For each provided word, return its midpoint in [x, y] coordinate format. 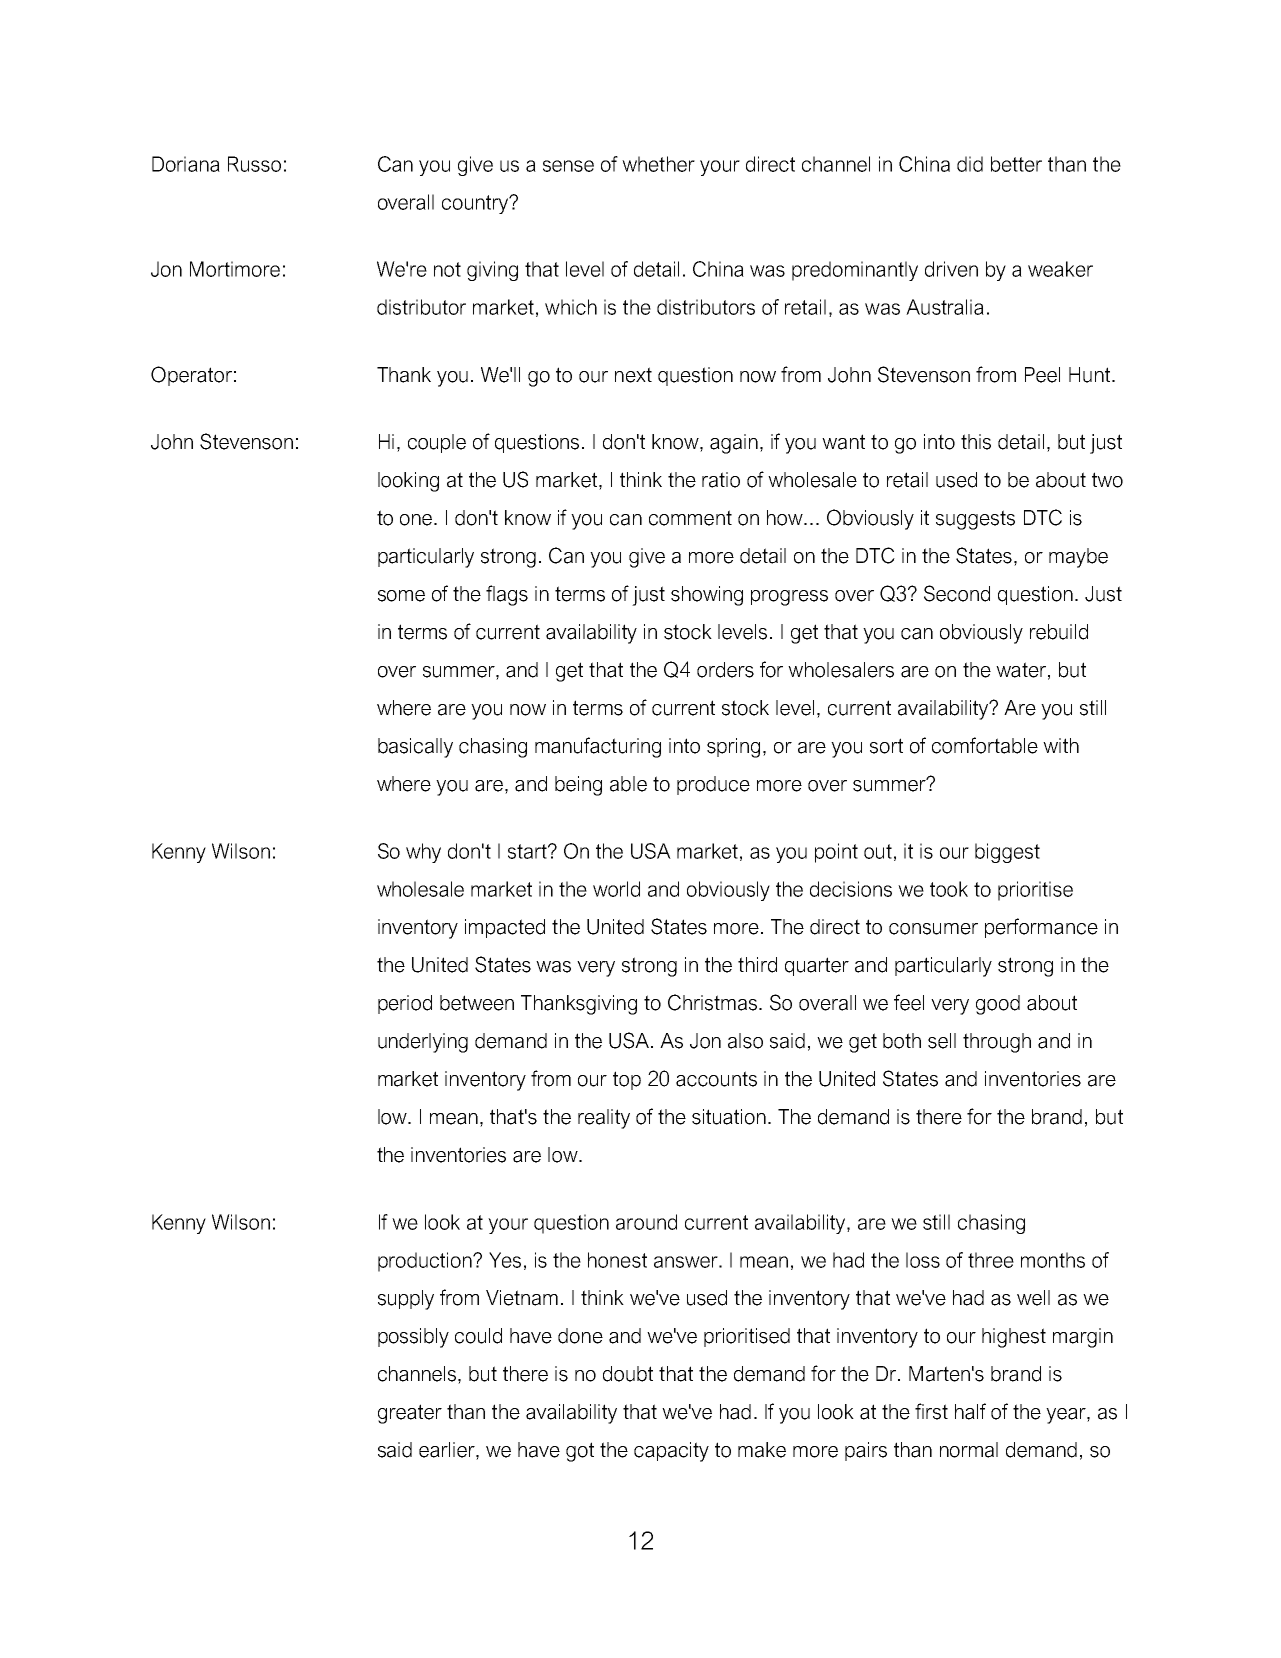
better [1016, 164]
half [970, 1411]
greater [410, 1414]
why [423, 853]
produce [713, 785]
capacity [671, 1452]
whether [658, 164]
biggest [1007, 853]
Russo [254, 164]
